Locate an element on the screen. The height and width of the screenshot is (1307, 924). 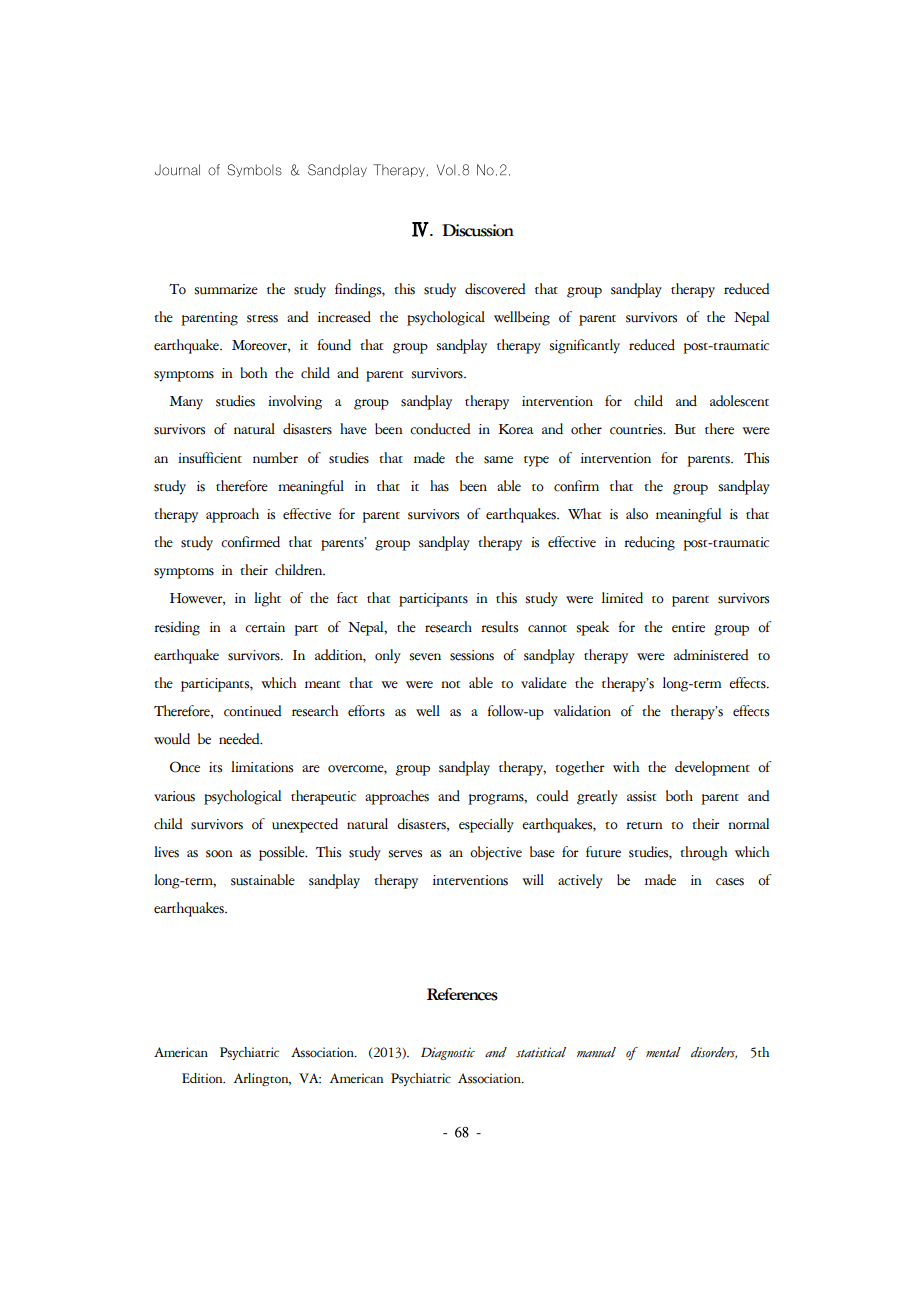
significantly is located at coordinates (585, 346).
